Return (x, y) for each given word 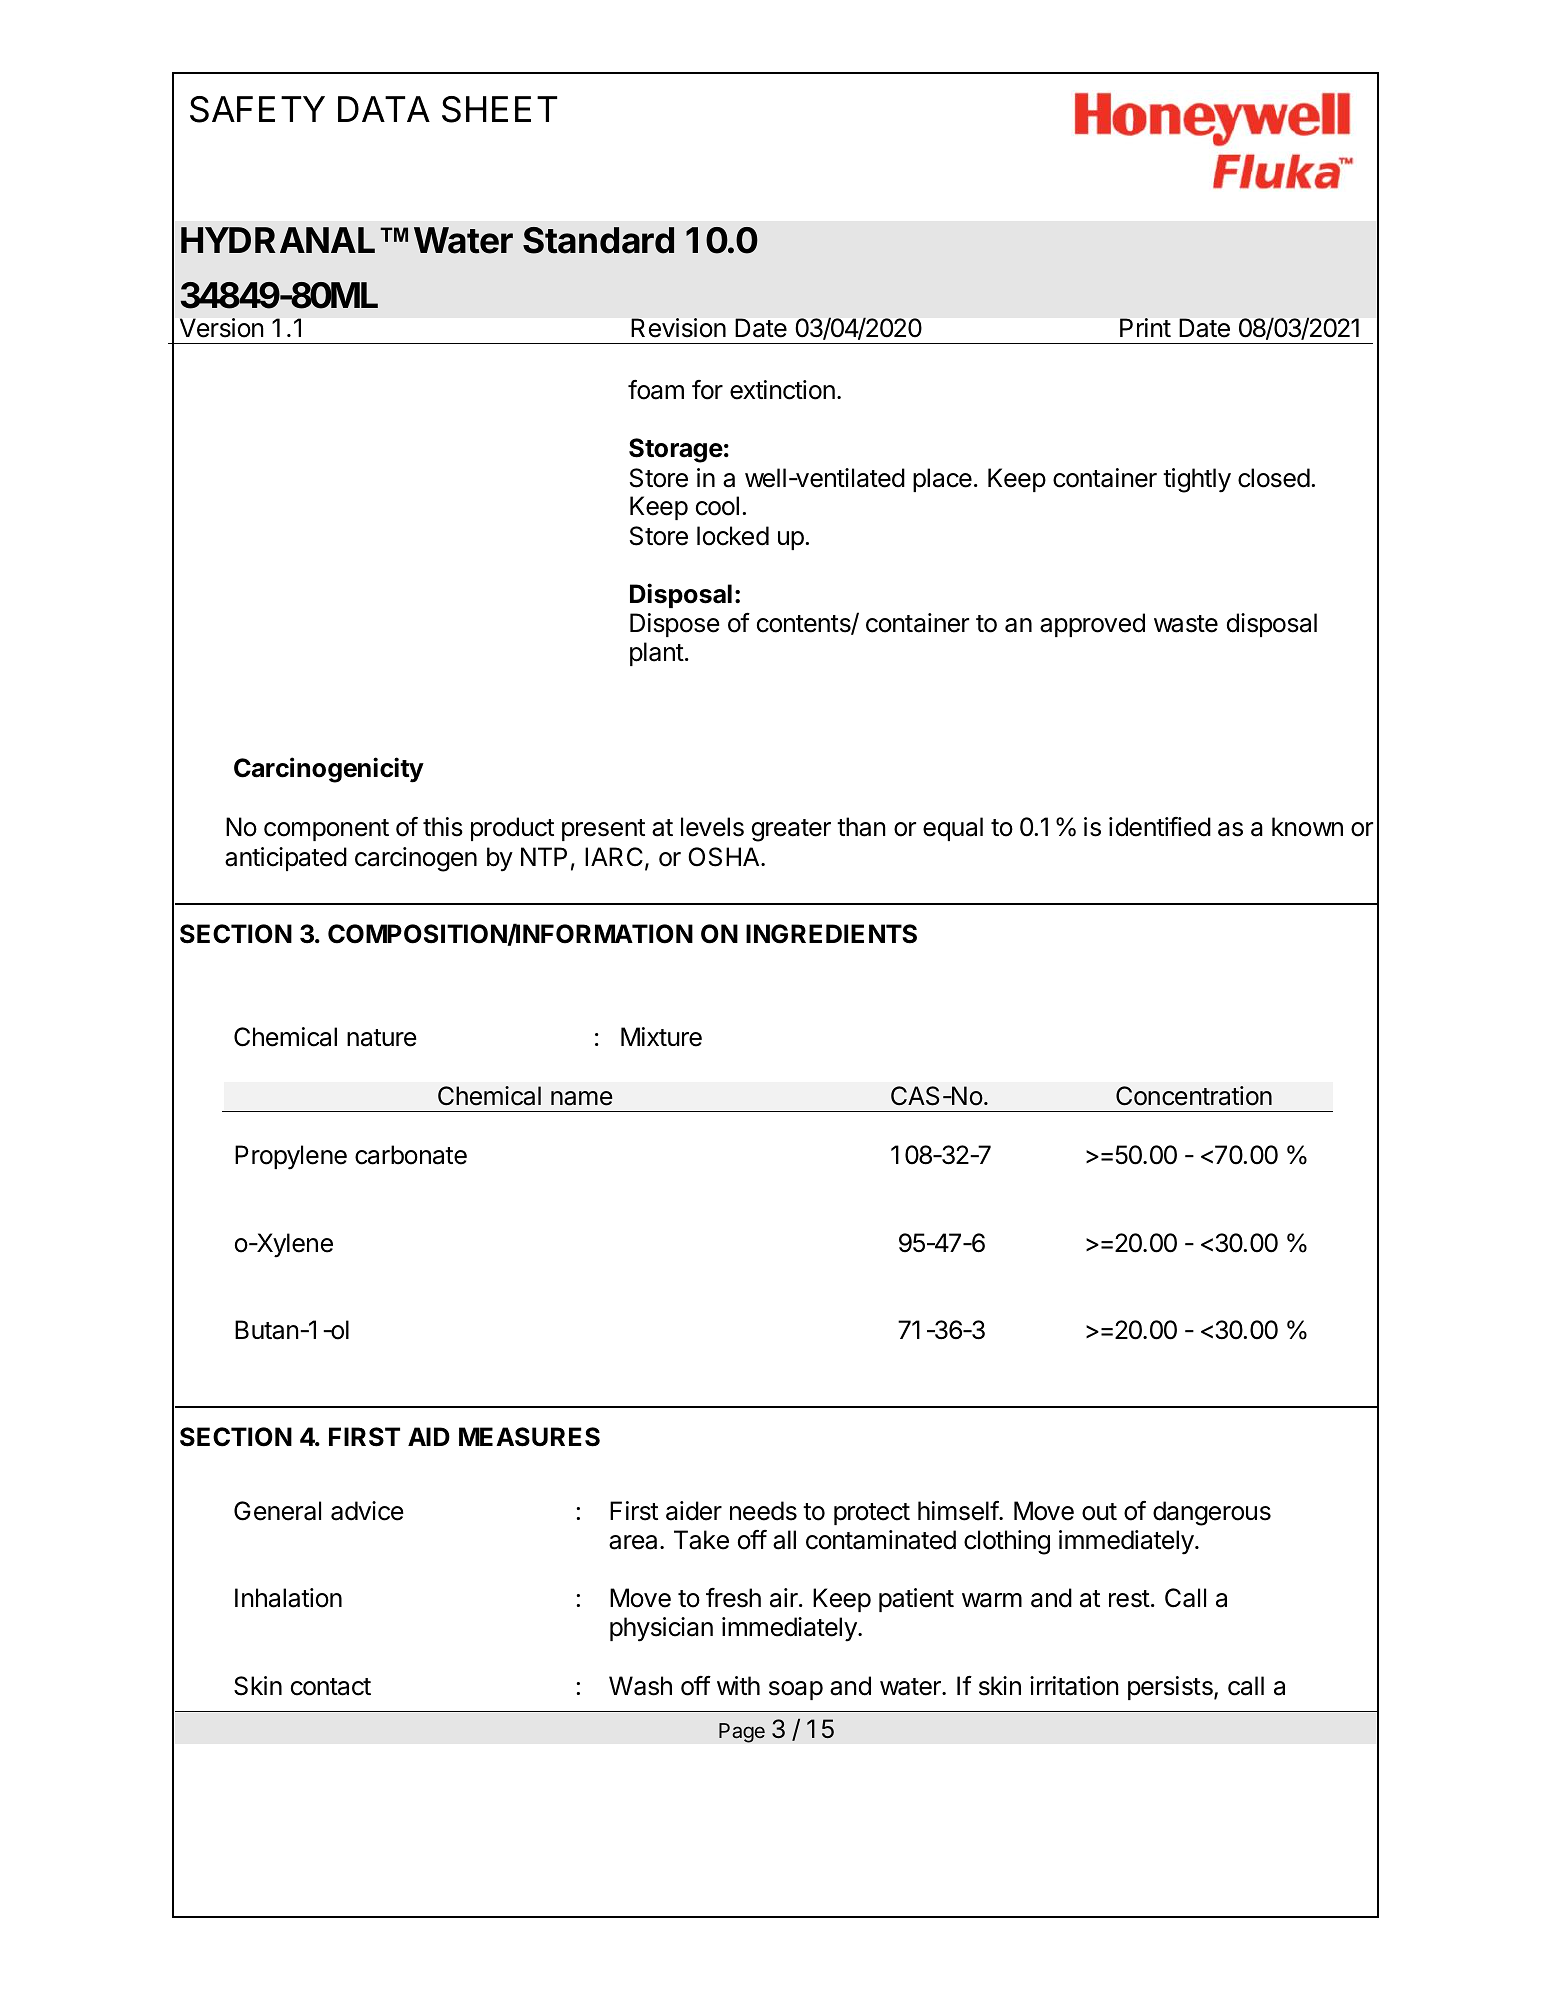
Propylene (291, 1157)
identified (1160, 827)
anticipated (286, 859)
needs (763, 1511)
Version (221, 328)
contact (331, 1687)
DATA (384, 109)
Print (1145, 327)
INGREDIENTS (831, 934)
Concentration (1194, 1096)
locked (733, 536)
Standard (598, 240)
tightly (1197, 480)
